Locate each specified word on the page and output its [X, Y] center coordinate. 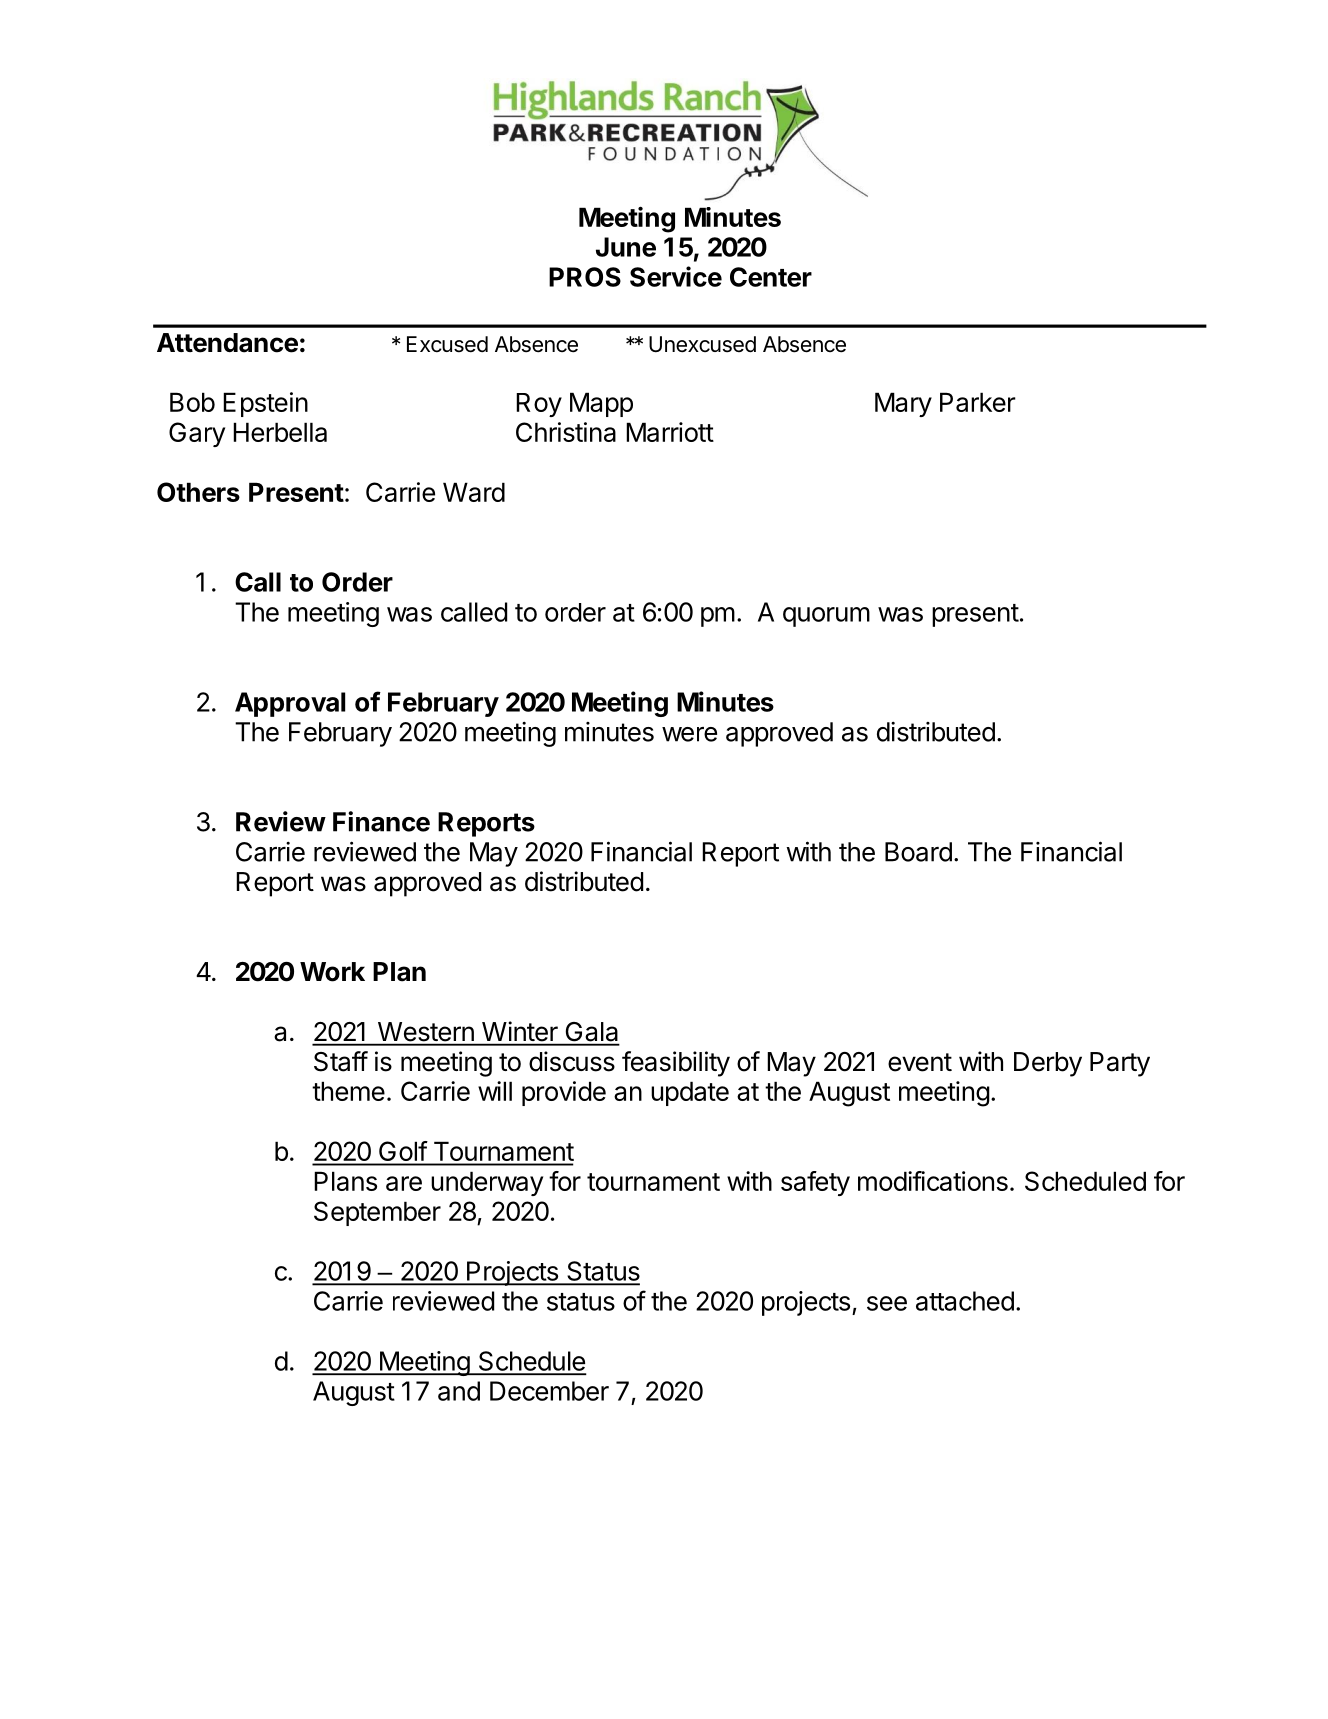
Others [198, 492]
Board [918, 852]
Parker [978, 402]
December [549, 1391]
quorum [826, 617]
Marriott [670, 432]
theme [348, 1091]
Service [676, 276]
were [689, 734]
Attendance [227, 343]
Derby [1048, 1064]
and [459, 1391]
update [690, 1093]
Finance [381, 821]
